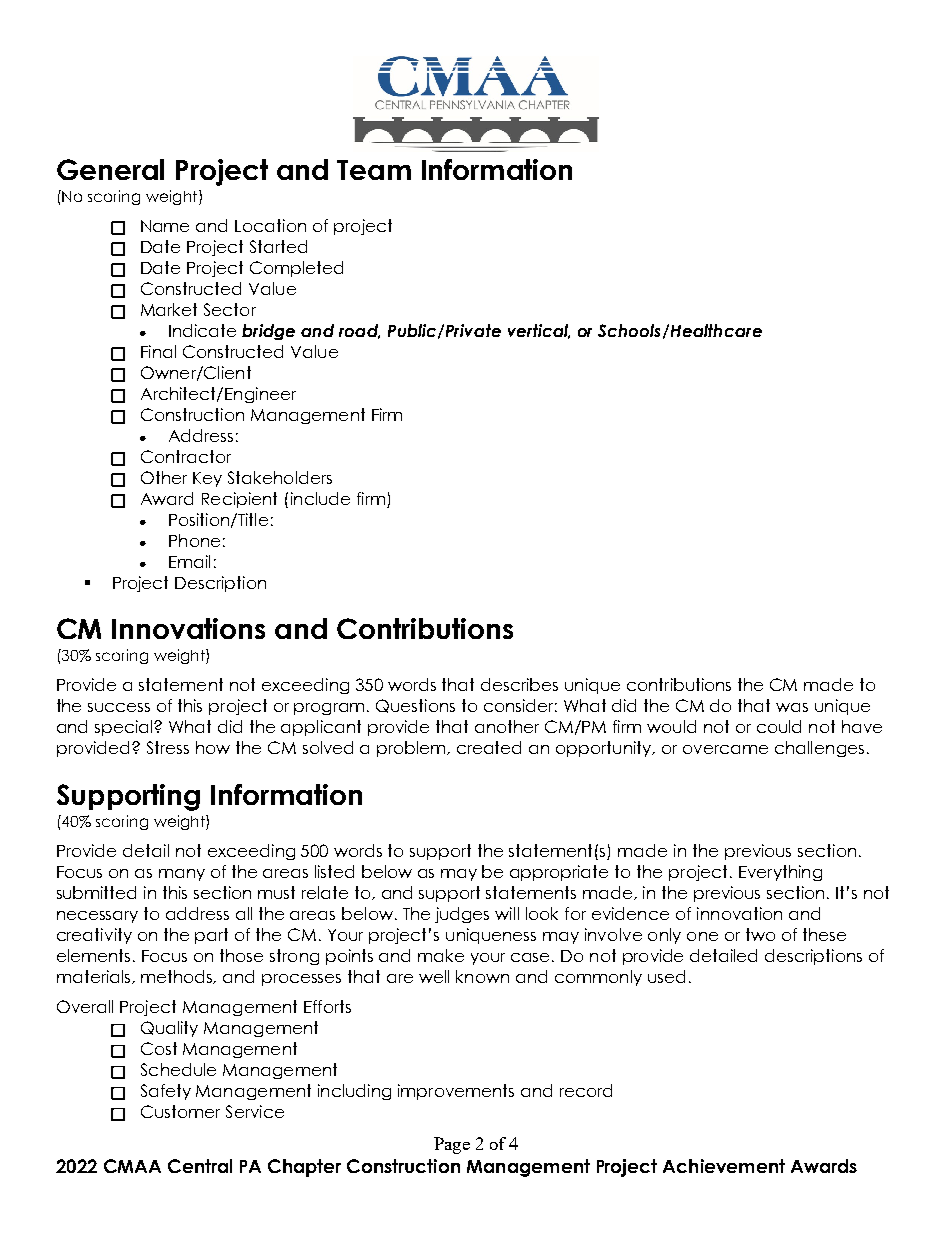  I want to click on Phone, so click(194, 540).
